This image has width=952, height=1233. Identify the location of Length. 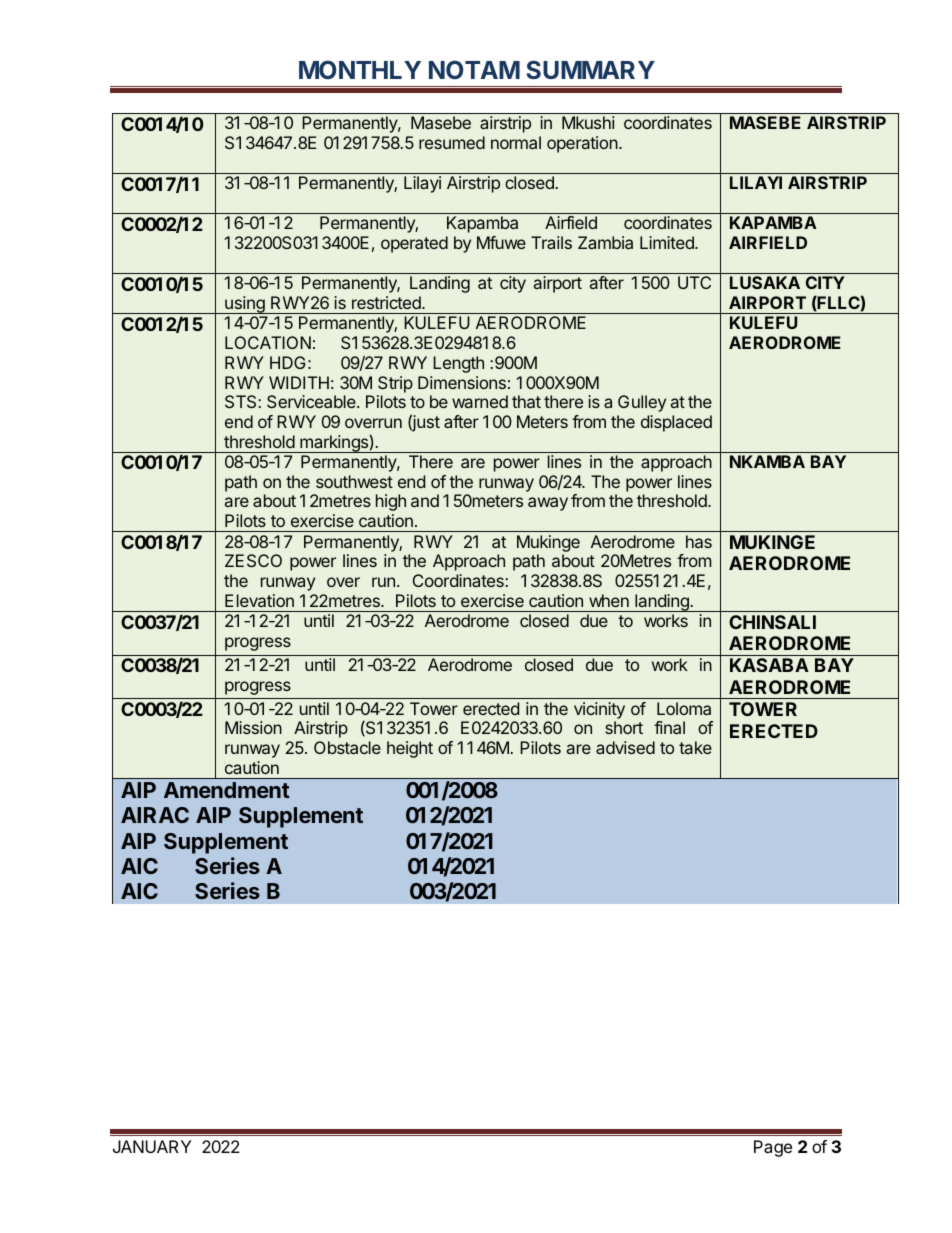
(458, 364).
